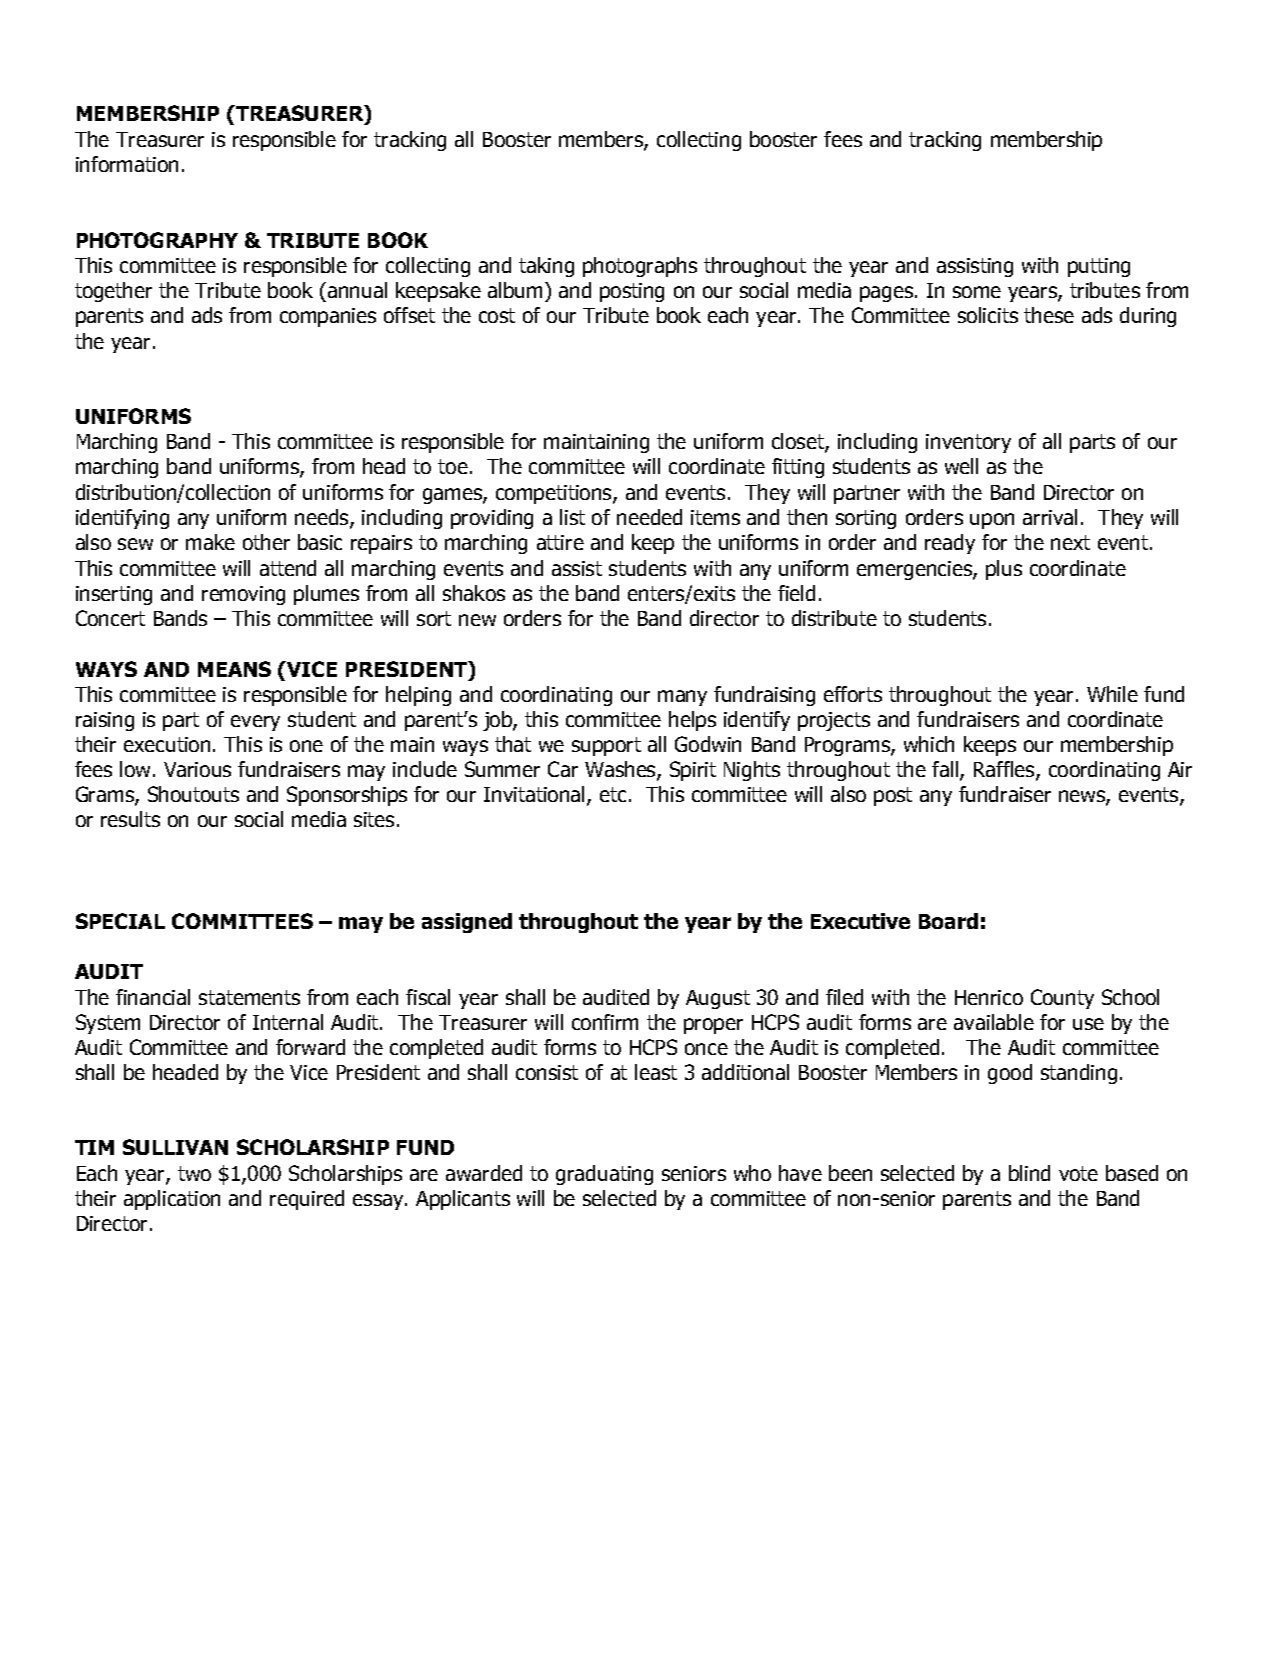  I want to click on plus, so click(1004, 570).
